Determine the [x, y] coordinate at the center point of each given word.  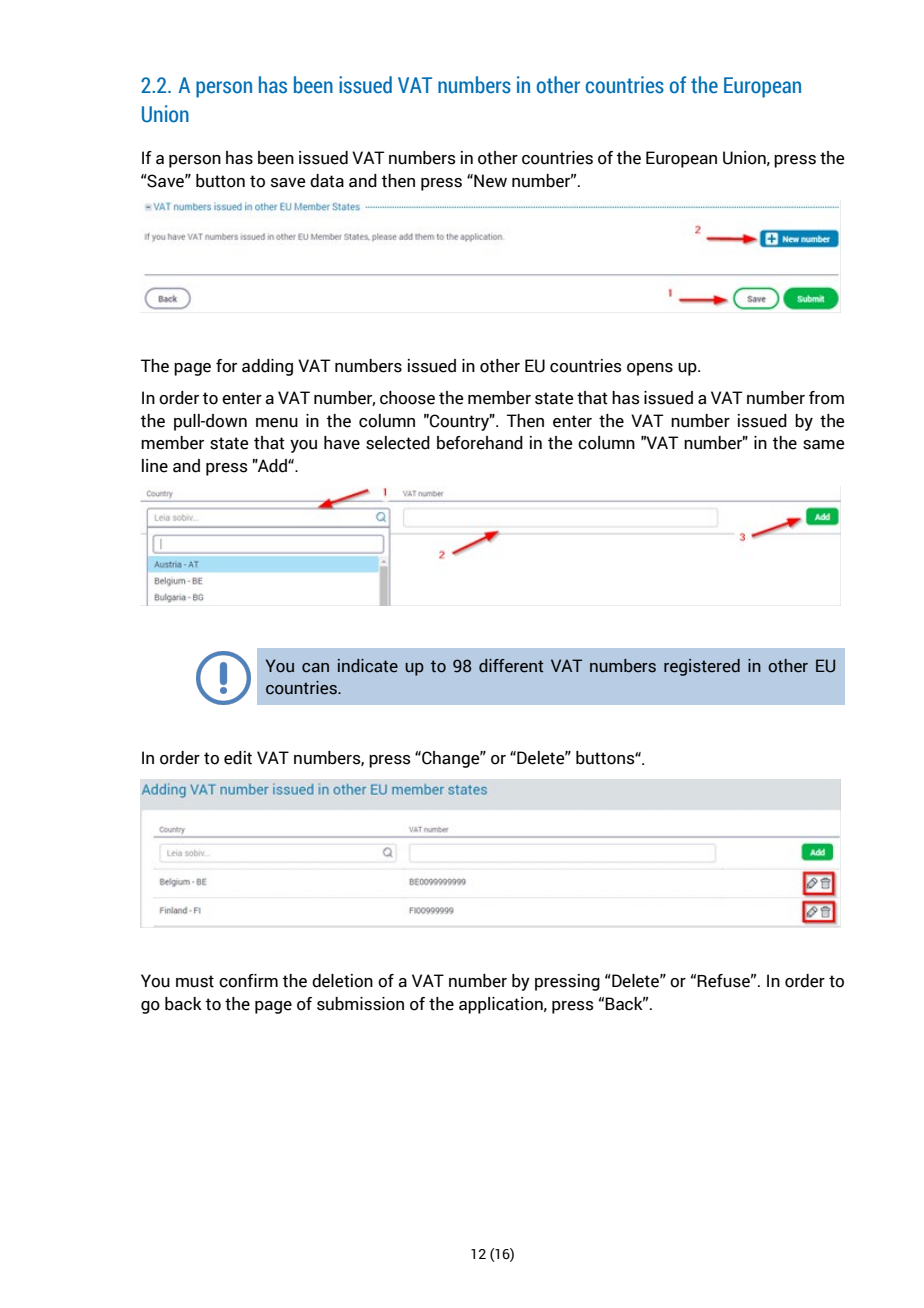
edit [238, 758]
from [826, 398]
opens [650, 369]
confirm [248, 981]
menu [277, 423]
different [511, 666]
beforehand [480, 443]
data [327, 181]
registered [702, 667]
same [824, 445]
